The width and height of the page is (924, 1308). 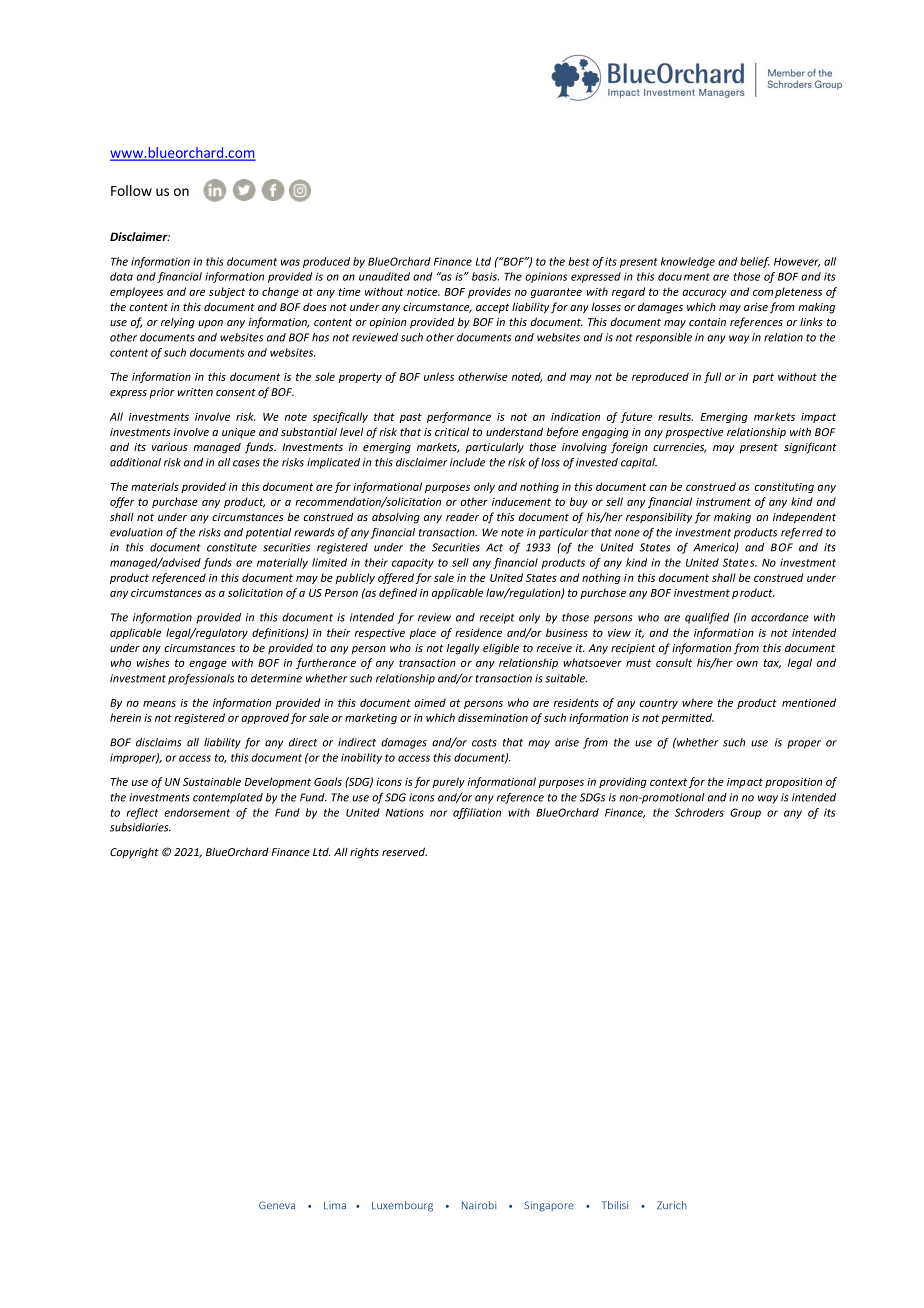 What do you see at coordinates (430, 702) in the page?
I see `aimed` at bounding box center [430, 702].
